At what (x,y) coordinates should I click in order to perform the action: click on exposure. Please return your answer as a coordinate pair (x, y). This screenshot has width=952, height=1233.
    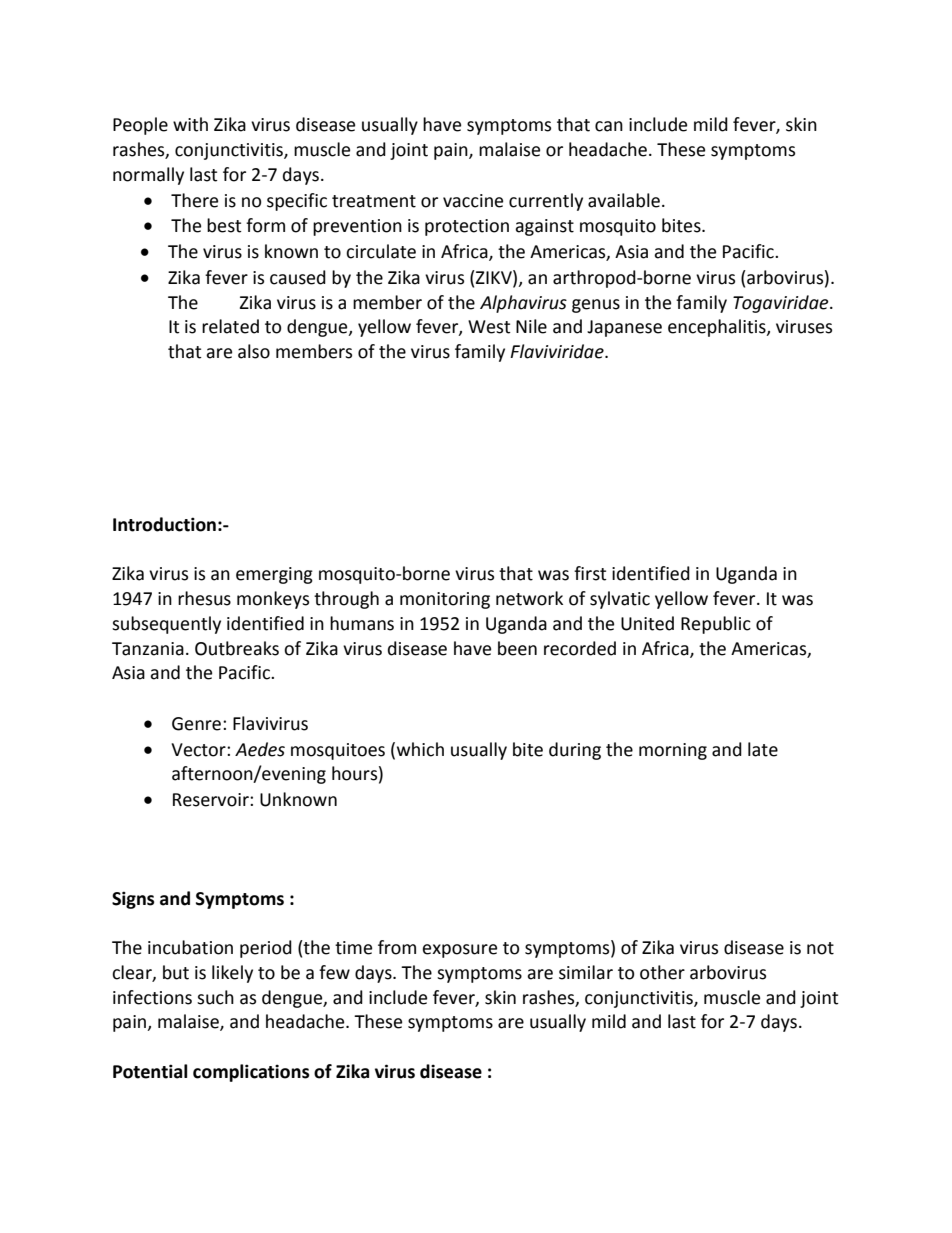
    Looking at the image, I should click on (460, 951).
